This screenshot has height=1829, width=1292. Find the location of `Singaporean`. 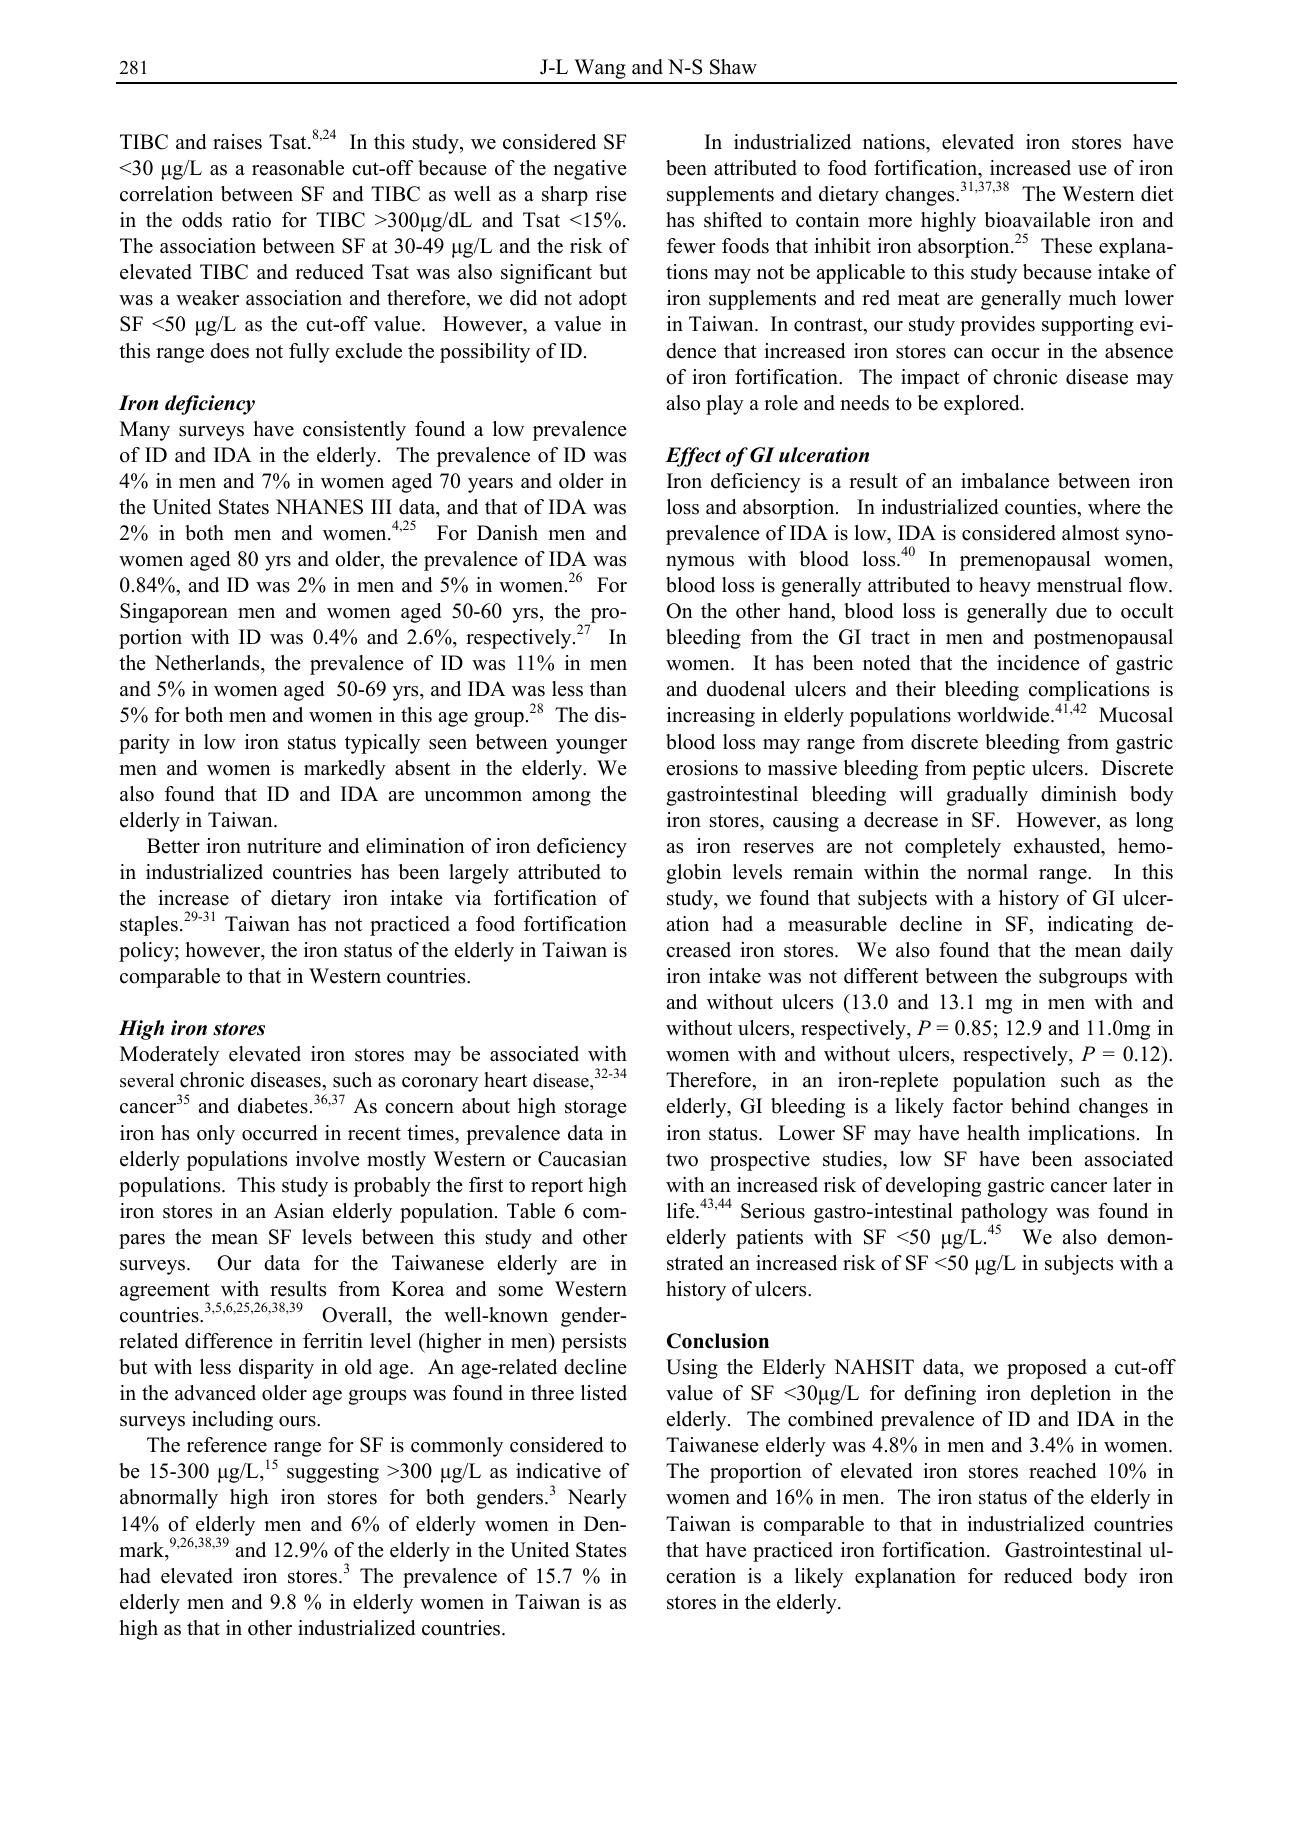

Singaporean is located at coordinates (174, 613).
